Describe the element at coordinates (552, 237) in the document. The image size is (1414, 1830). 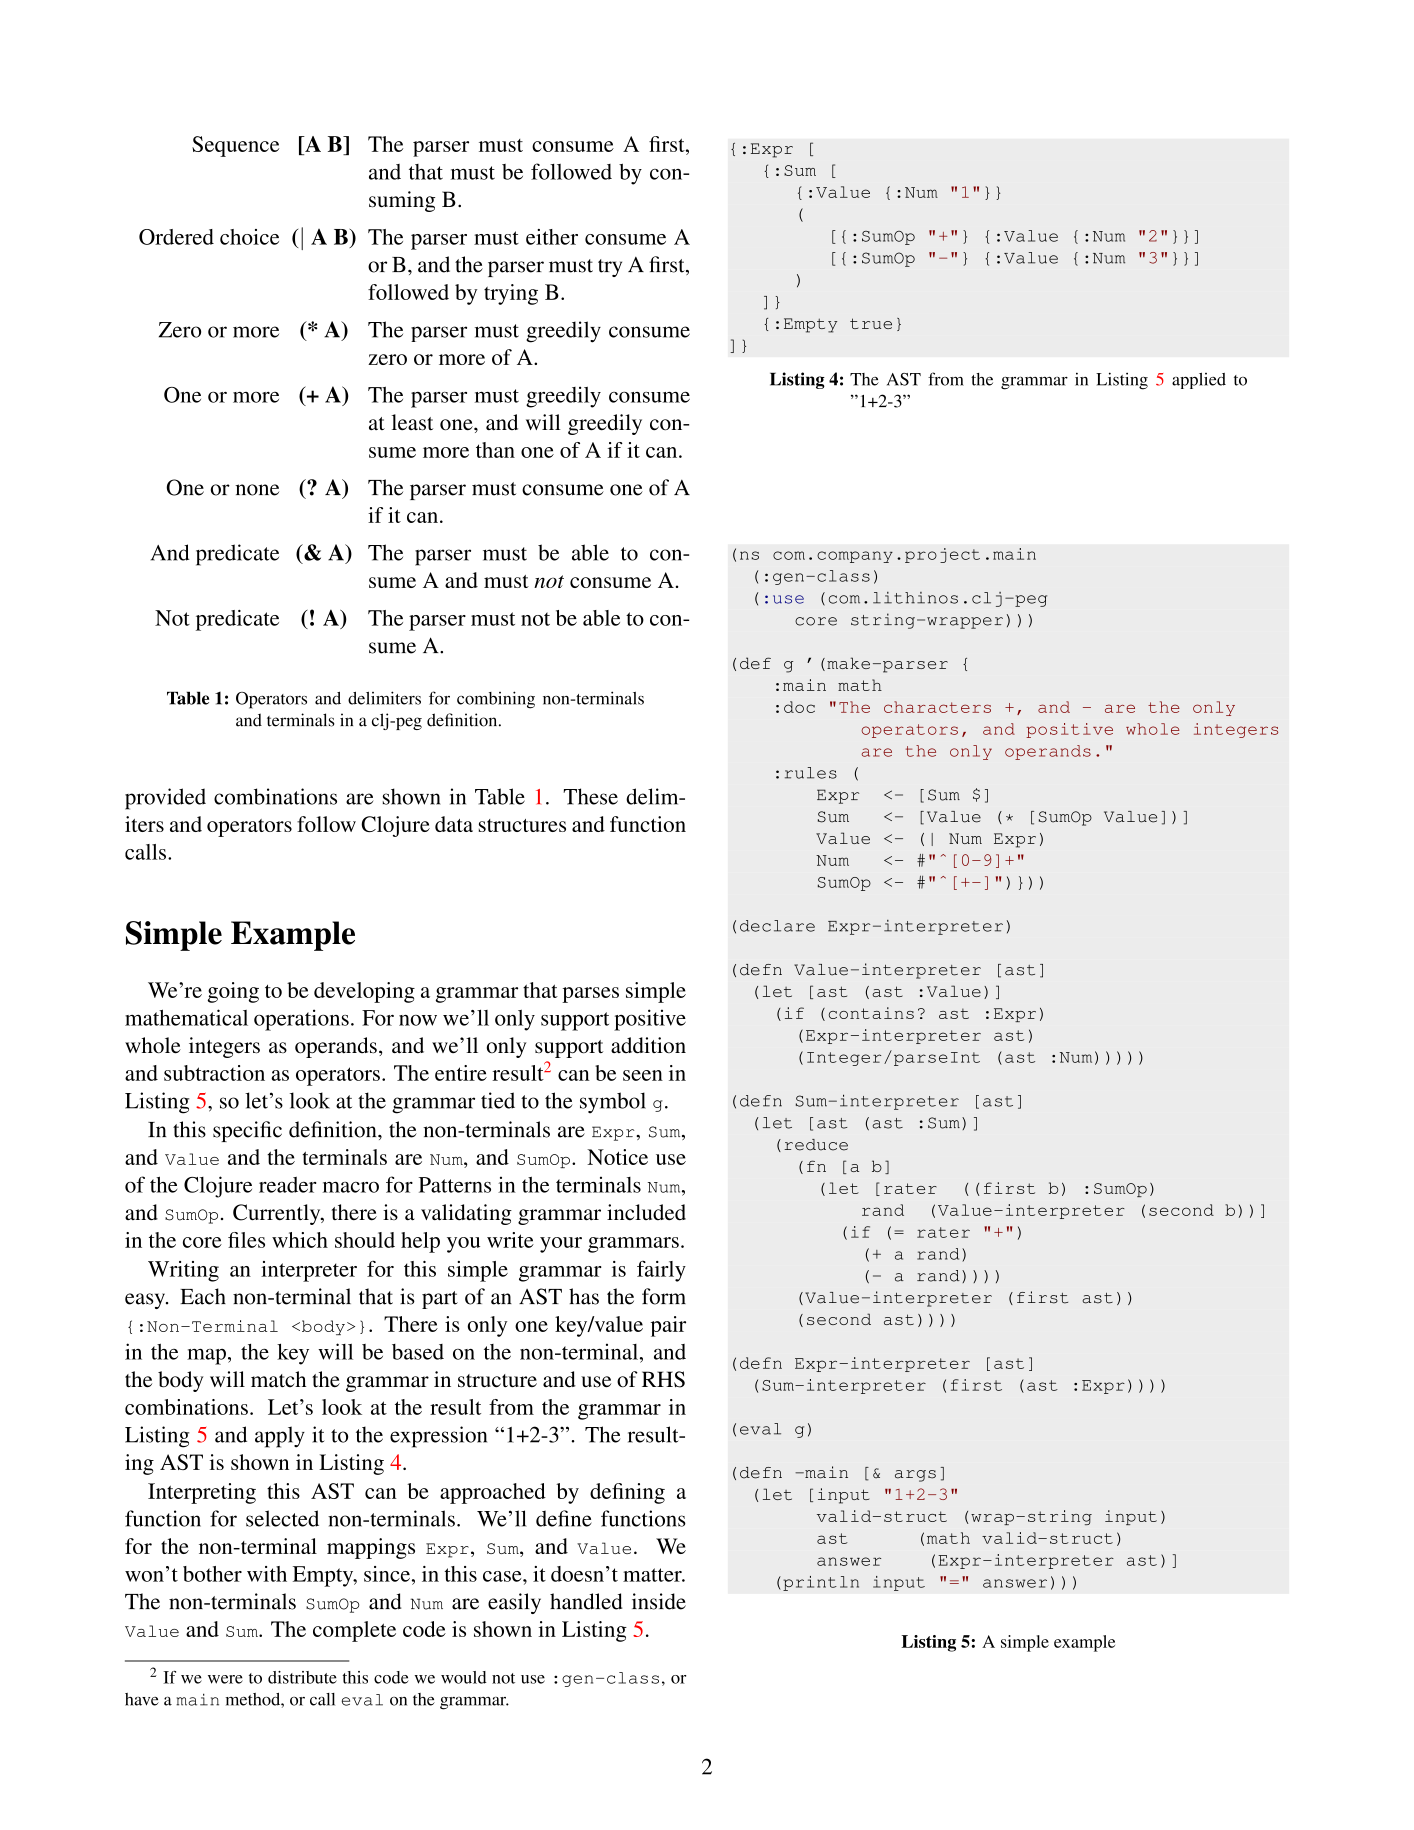
I see `either` at that location.
